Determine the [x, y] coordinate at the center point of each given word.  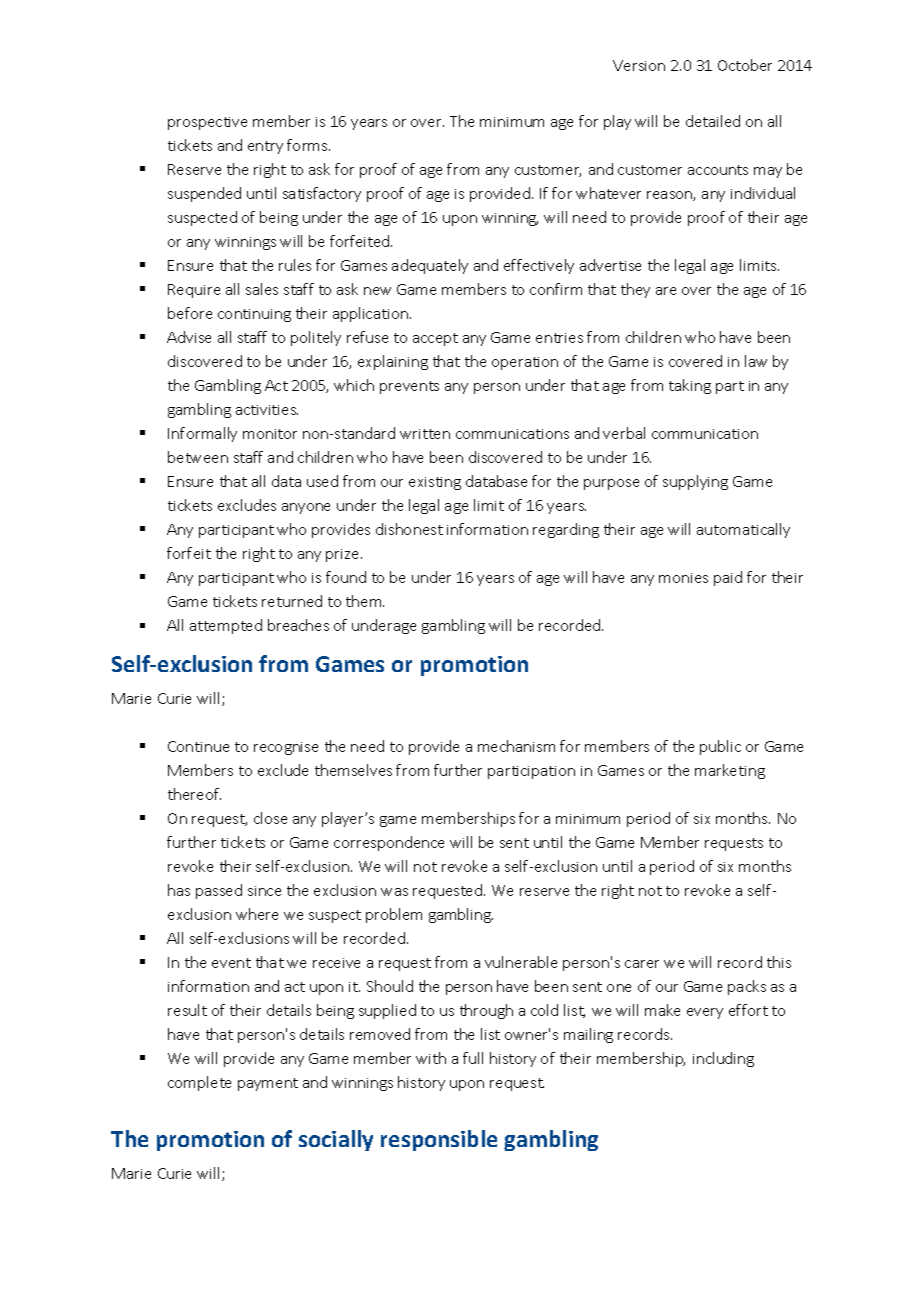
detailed [713, 121]
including [723, 1059]
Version [639, 65]
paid [728, 578]
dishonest [409, 529]
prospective [207, 123]
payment [268, 1084]
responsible [439, 1140]
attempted [226, 626]
